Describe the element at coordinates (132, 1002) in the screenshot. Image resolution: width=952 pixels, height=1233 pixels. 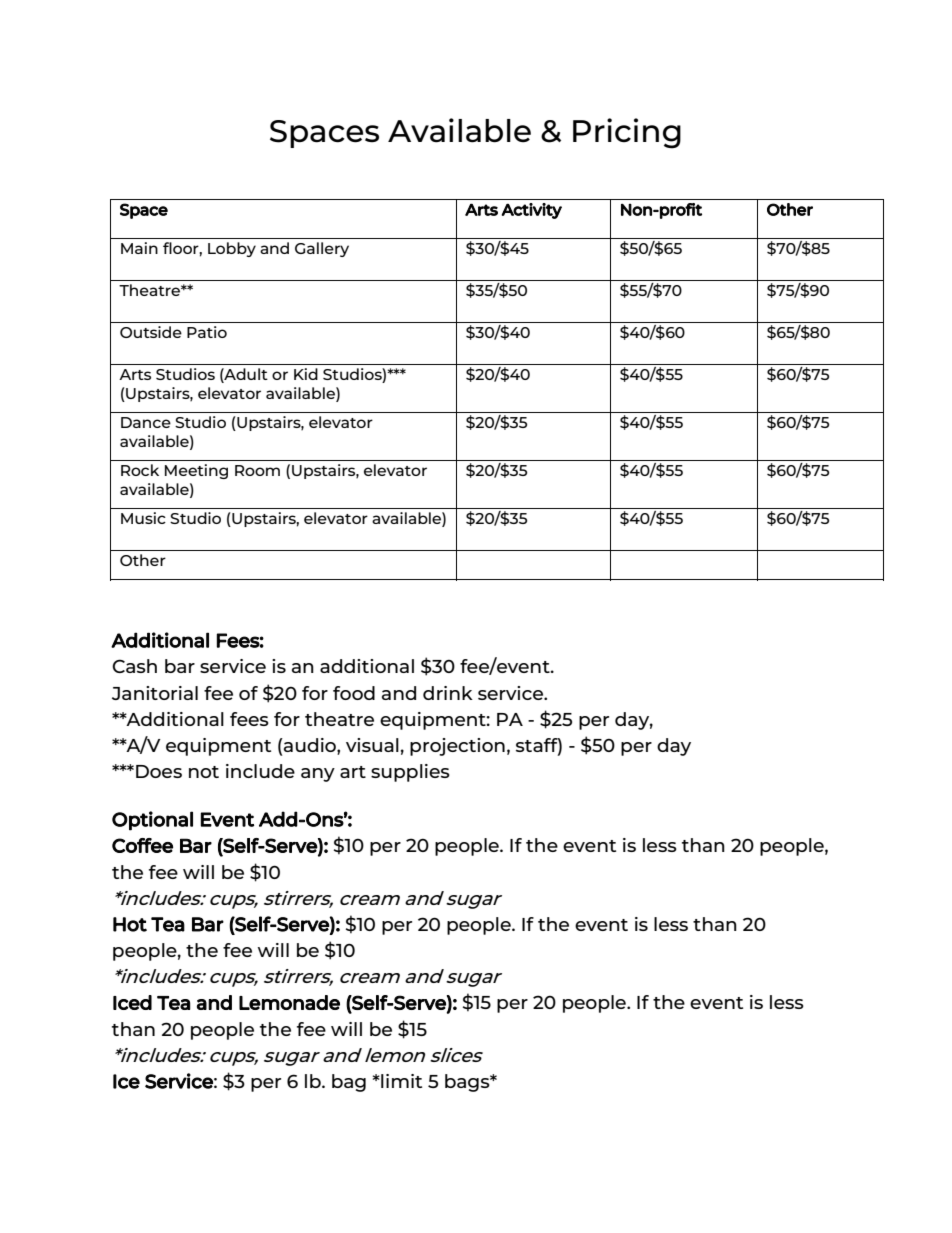
I see `Iced` at that location.
